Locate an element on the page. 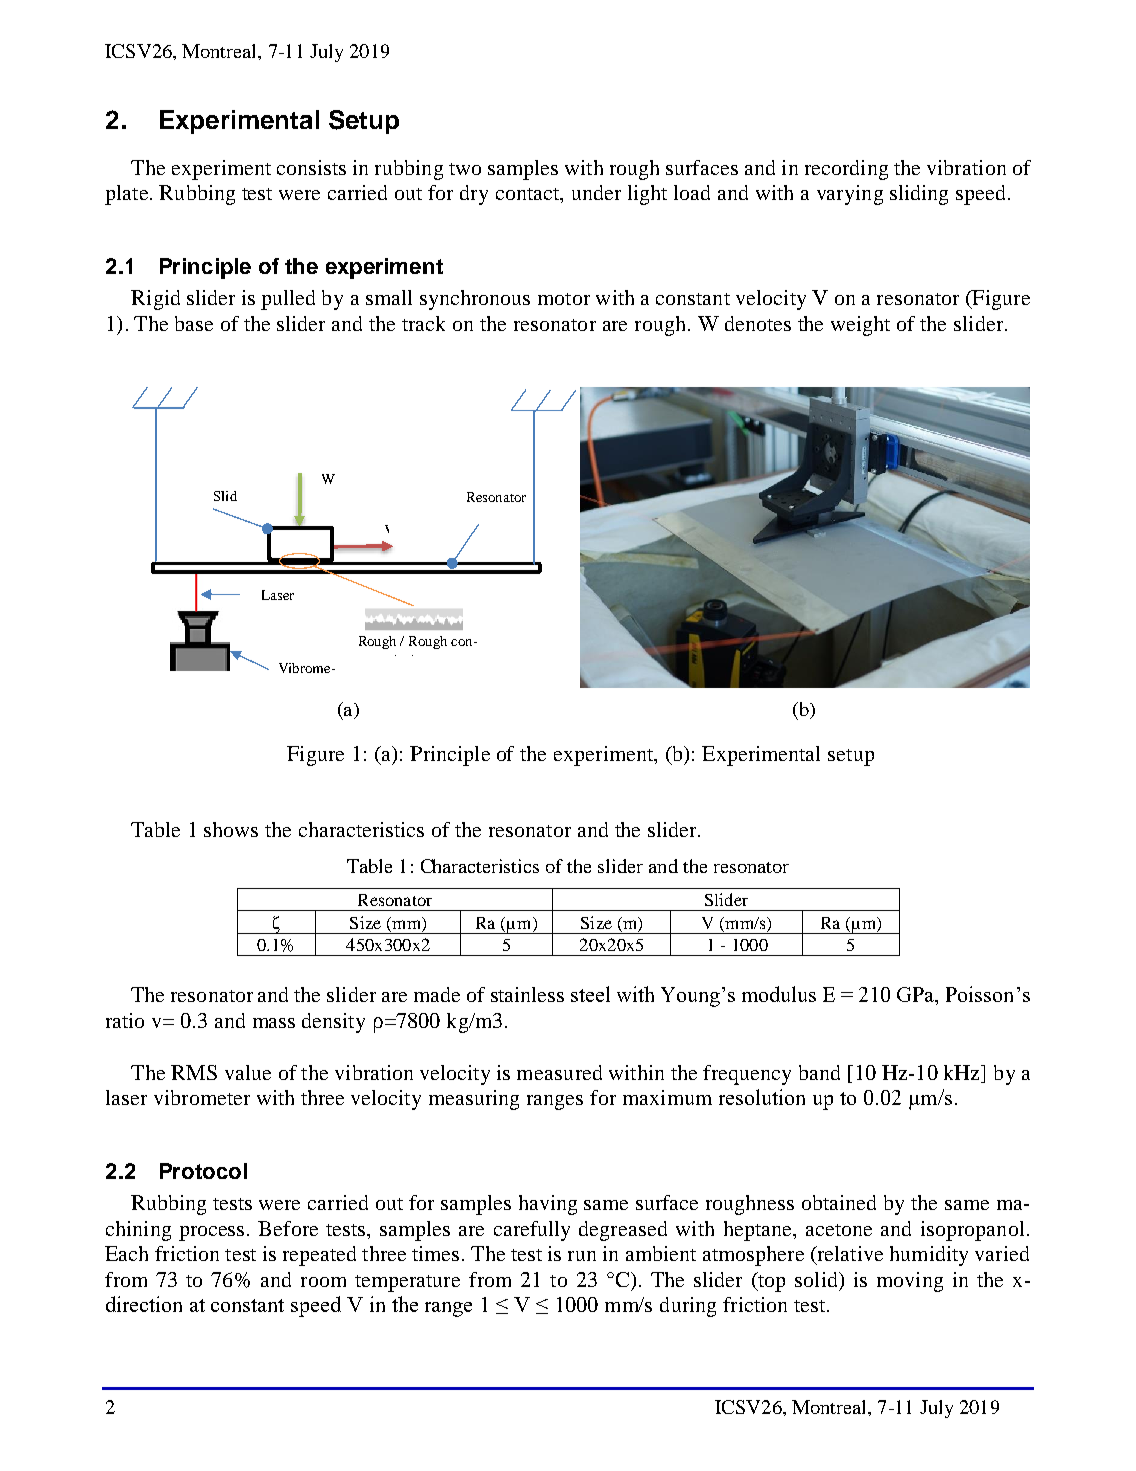 The image size is (1136, 1471). varying is located at coordinates (850, 195).
